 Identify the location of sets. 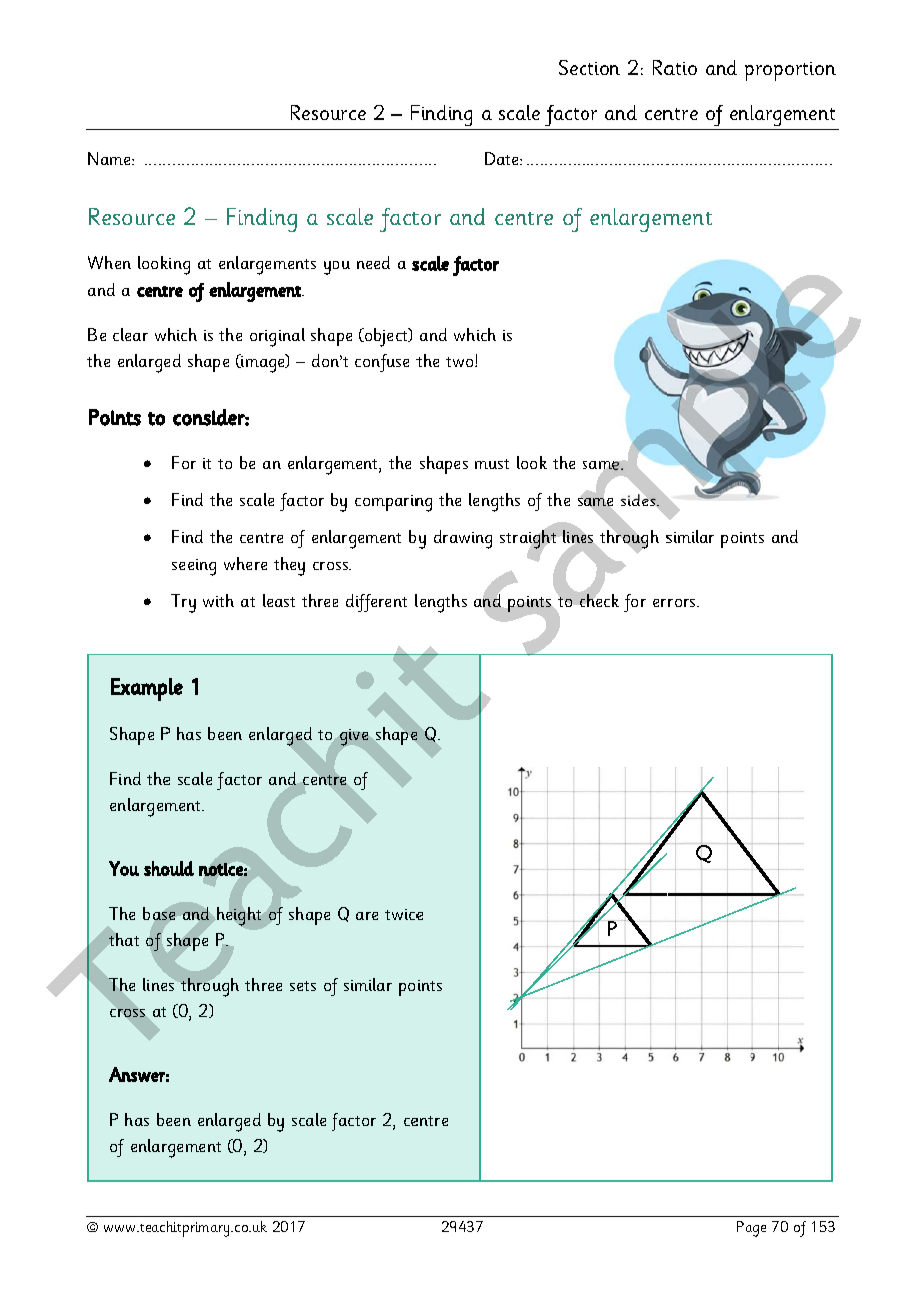
(303, 986).
